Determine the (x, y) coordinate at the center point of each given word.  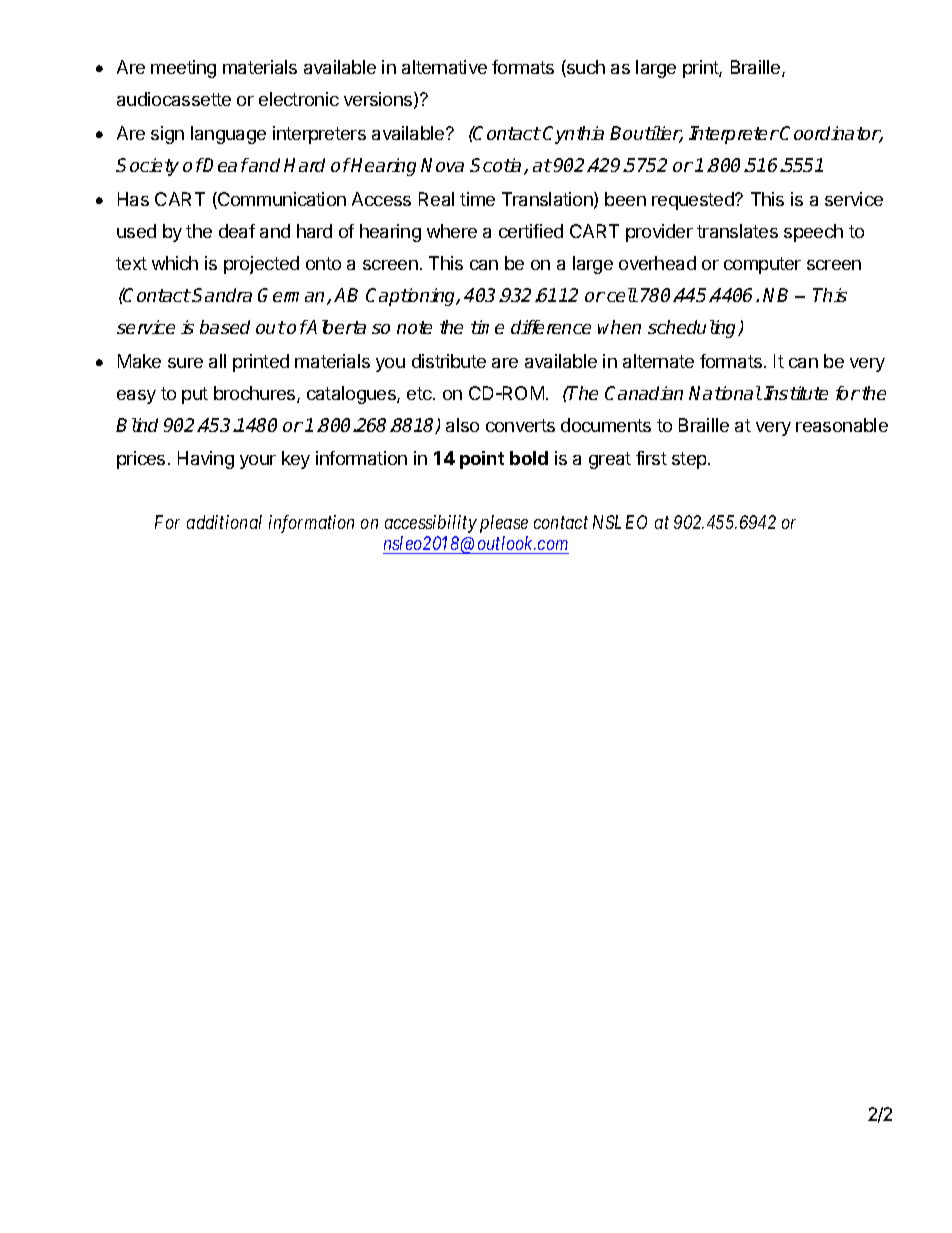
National (725, 393)
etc (420, 393)
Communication (281, 200)
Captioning (412, 297)
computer (762, 265)
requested (694, 201)
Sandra (222, 295)
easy (136, 397)
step (690, 460)
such (585, 68)
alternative (444, 67)
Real (436, 199)
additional (224, 522)
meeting (183, 69)
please (504, 524)
